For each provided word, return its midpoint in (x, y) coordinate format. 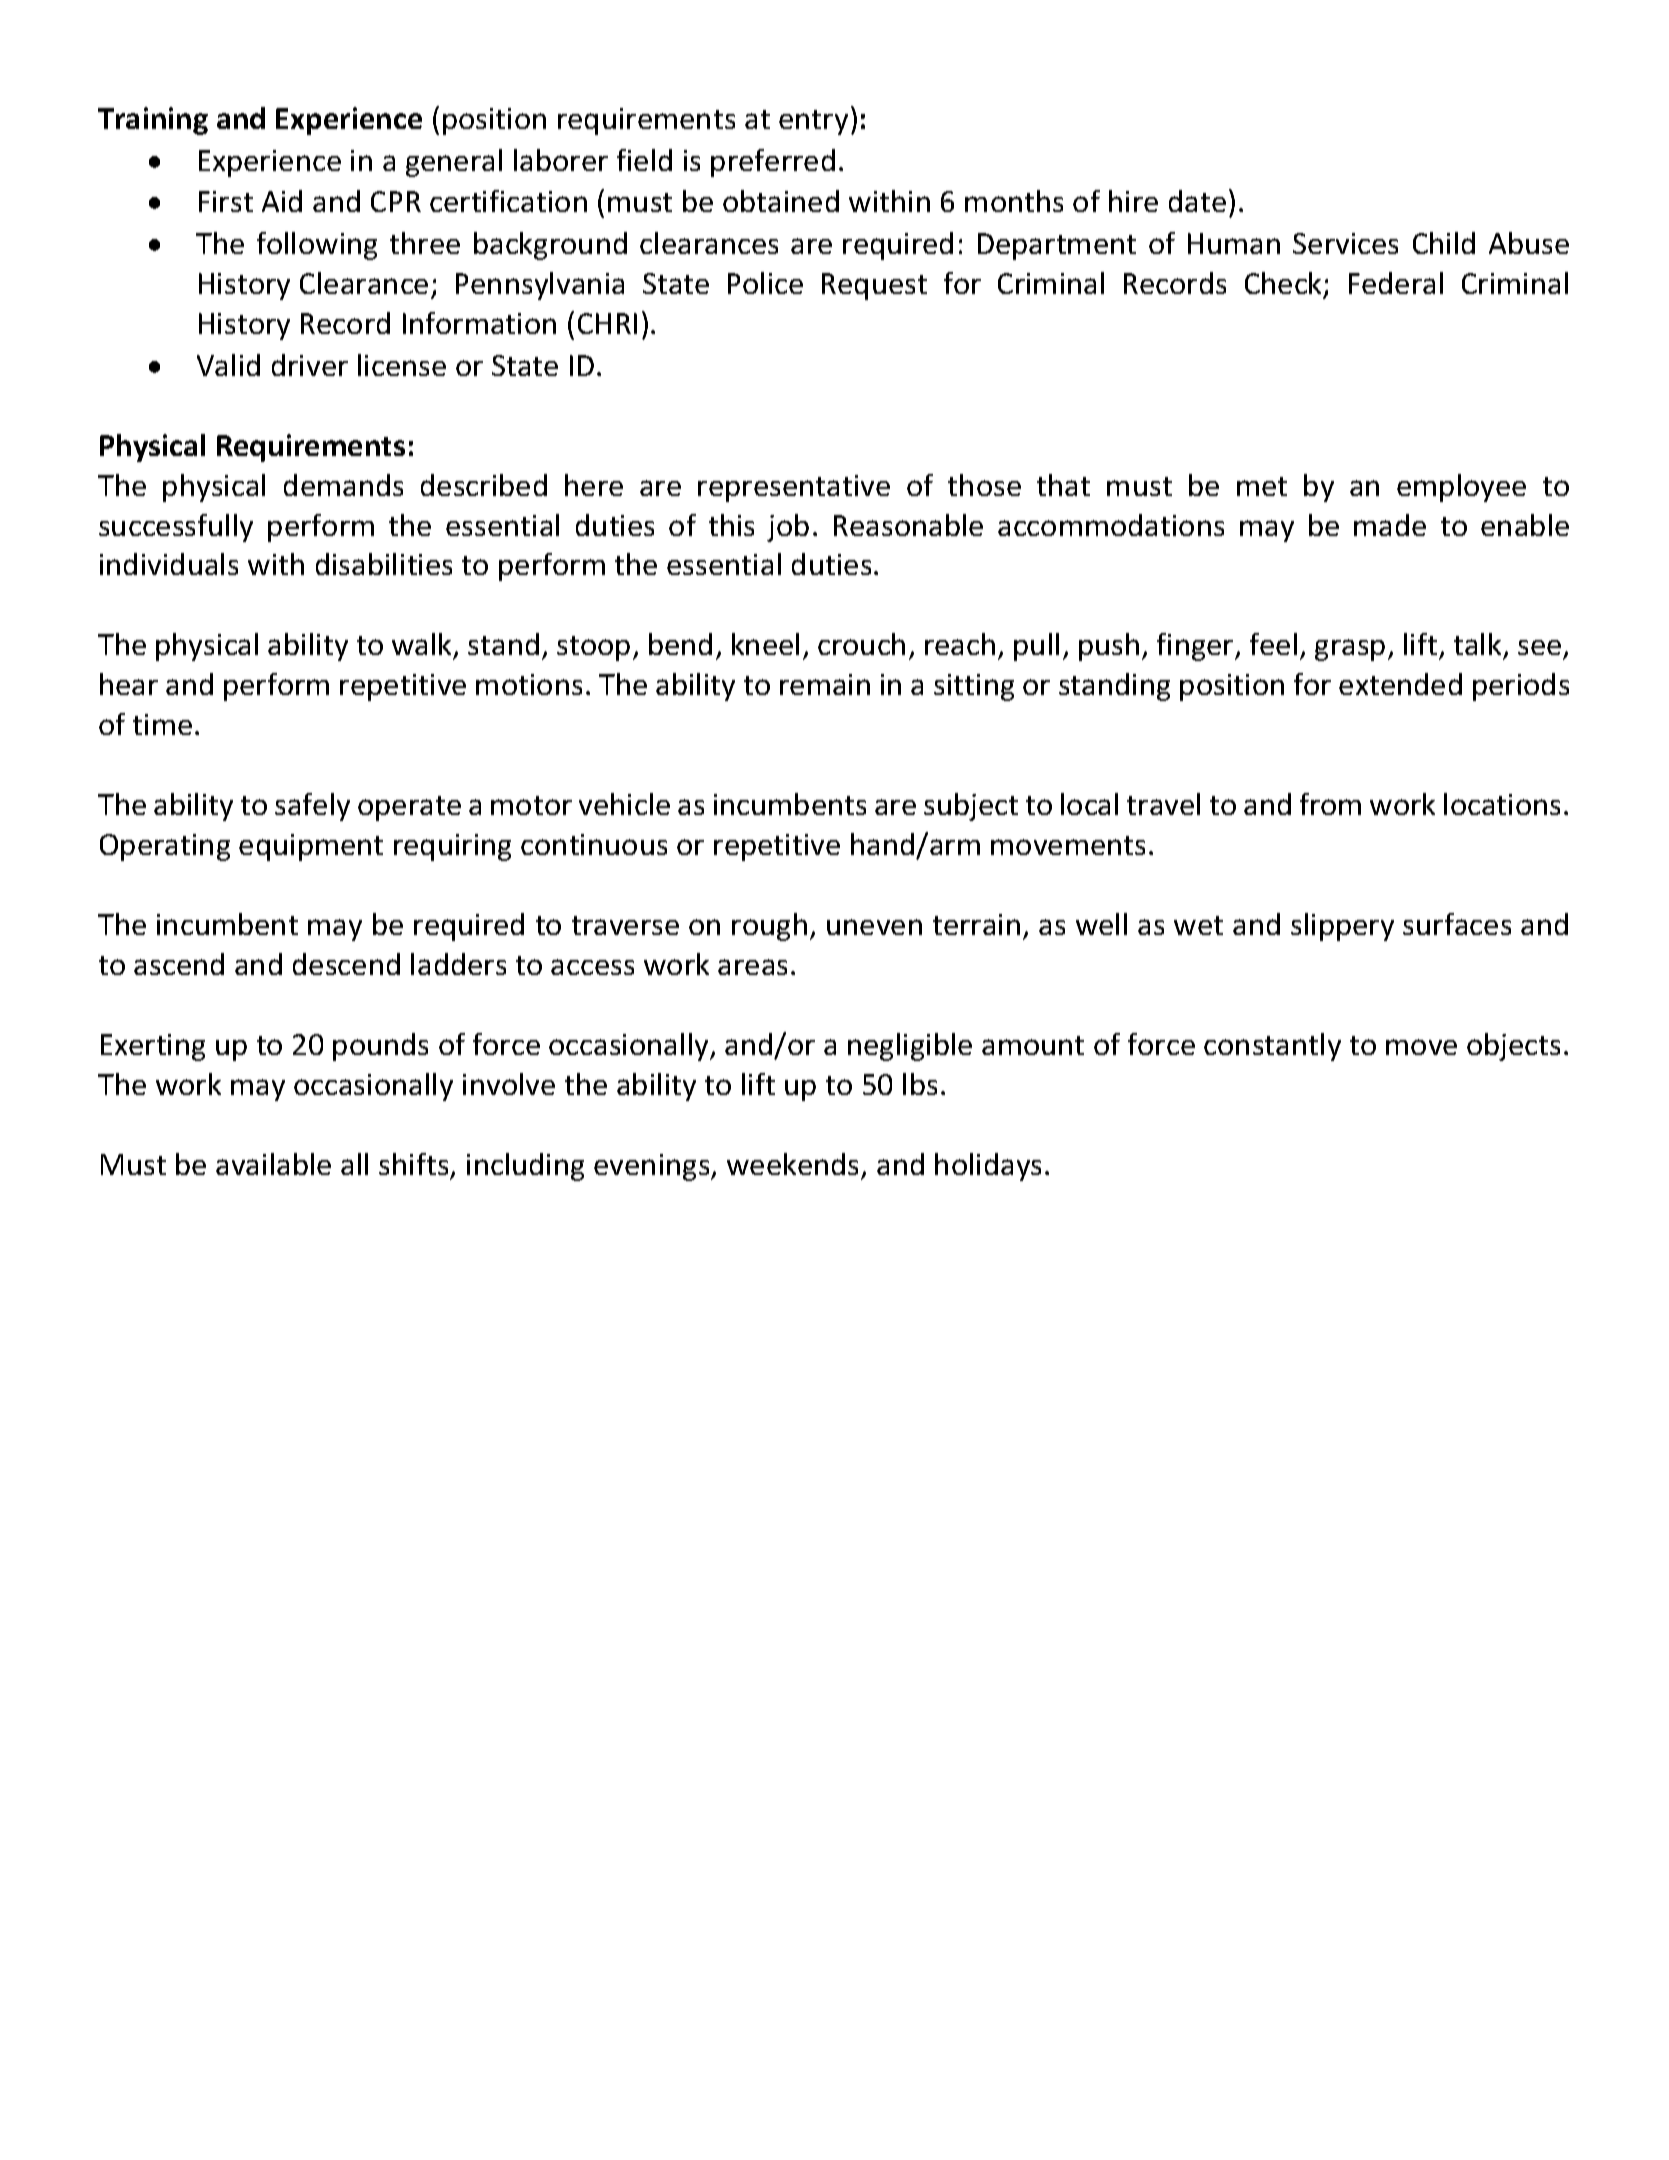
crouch (861, 644)
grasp (1350, 650)
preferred (773, 163)
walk (423, 646)
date (1197, 201)
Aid (282, 201)
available (273, 1164)
